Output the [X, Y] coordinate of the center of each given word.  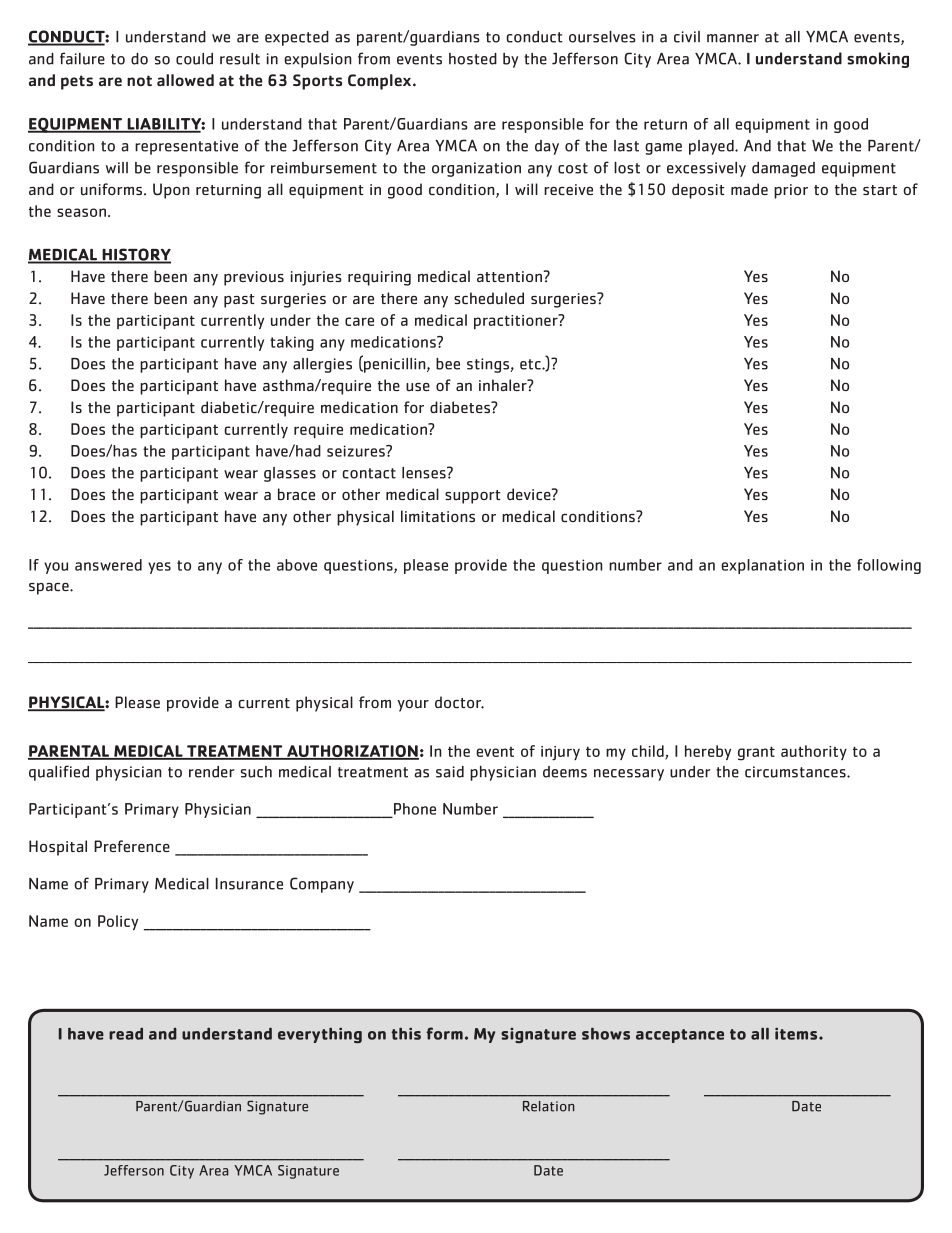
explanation [762, 566]
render [211, 772]
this [406, 1033]
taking [292, 343]
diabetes [461, 407]
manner [733, 38]
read [126, 1033]
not [139, 80]
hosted [473, 59]
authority [814, 752]
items [797, 1033]
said [450, 772]
